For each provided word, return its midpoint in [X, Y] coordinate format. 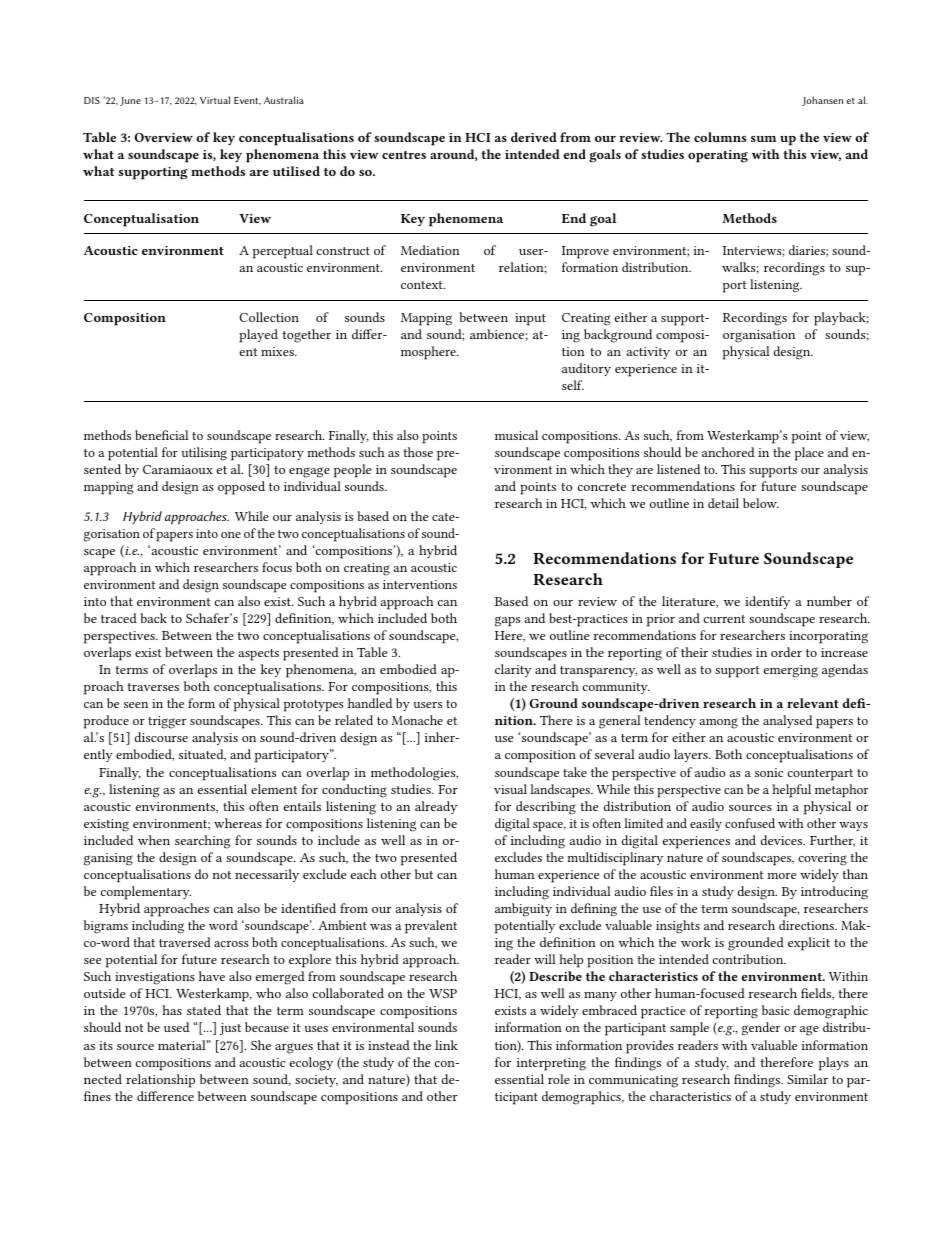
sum [763, 139]
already [436, 807]
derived [534, 137]
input [530, 319]
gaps [507, 621]
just [230, 1029]
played [258, 336]
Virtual [215, 100]
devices [783, 840]
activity [648, 353]
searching [202, 842]
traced [119, 618]
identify [767, 602]
